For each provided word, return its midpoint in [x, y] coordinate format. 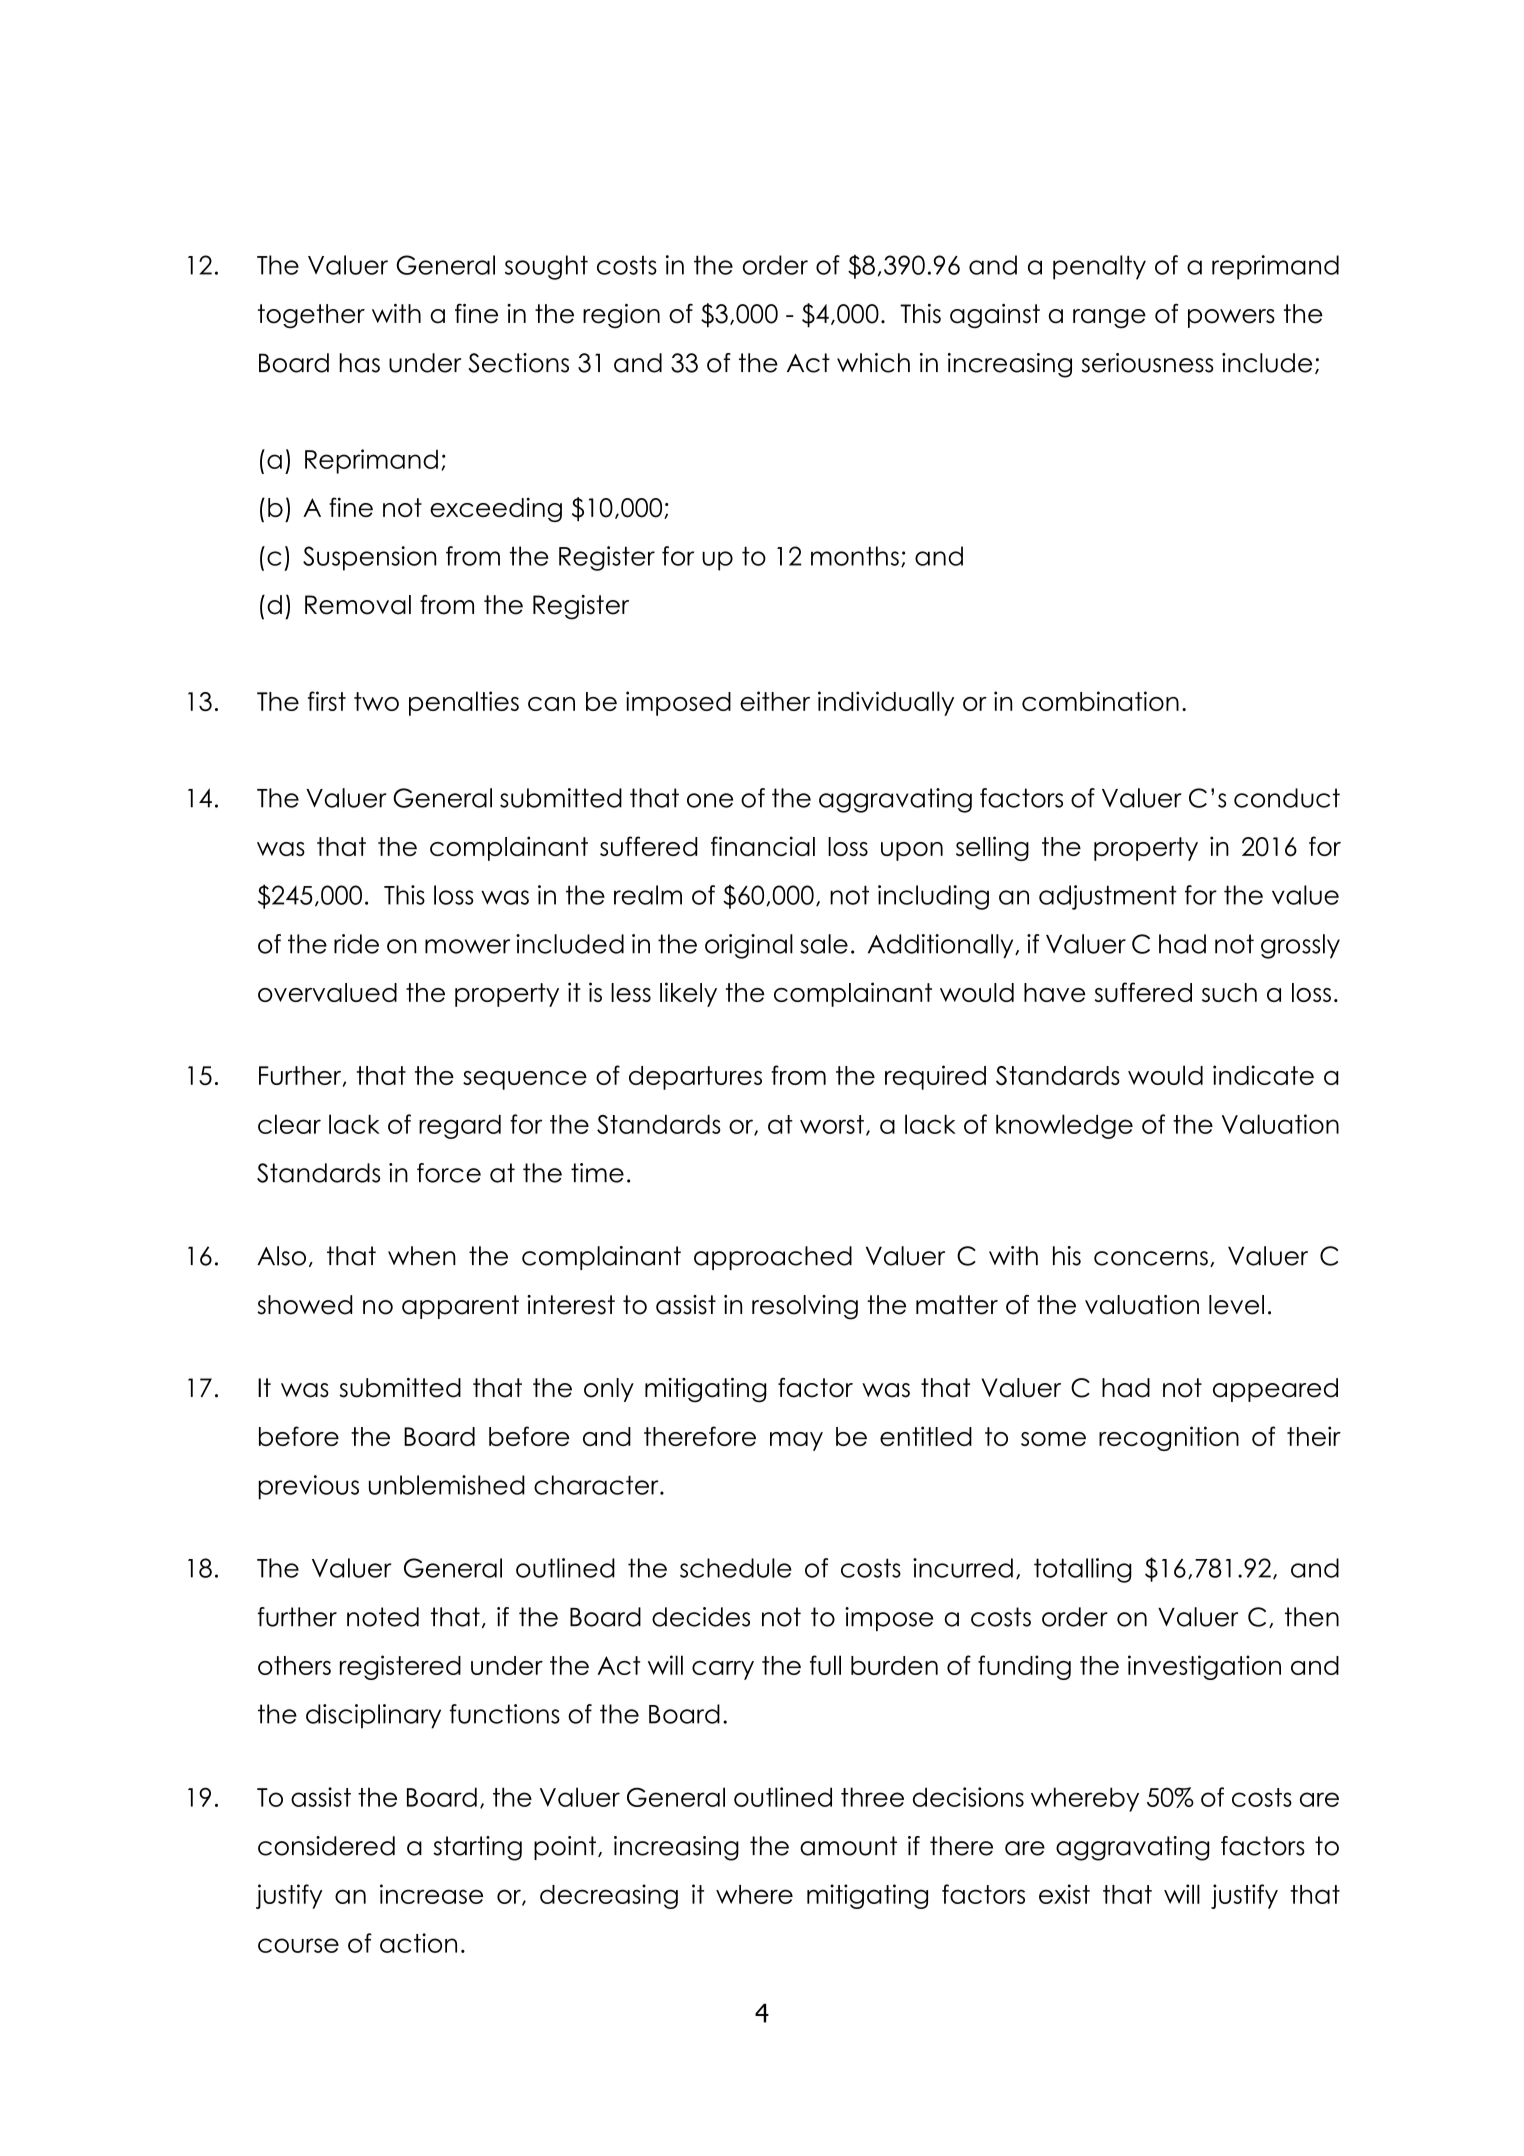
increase [431, 1894]
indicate [1263, 1075]
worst [832, 1124]
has [359, 363]
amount [848, 1846]
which [873, 363]
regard [460, 1127]
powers [1231, 318]
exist [1064, 1894]
